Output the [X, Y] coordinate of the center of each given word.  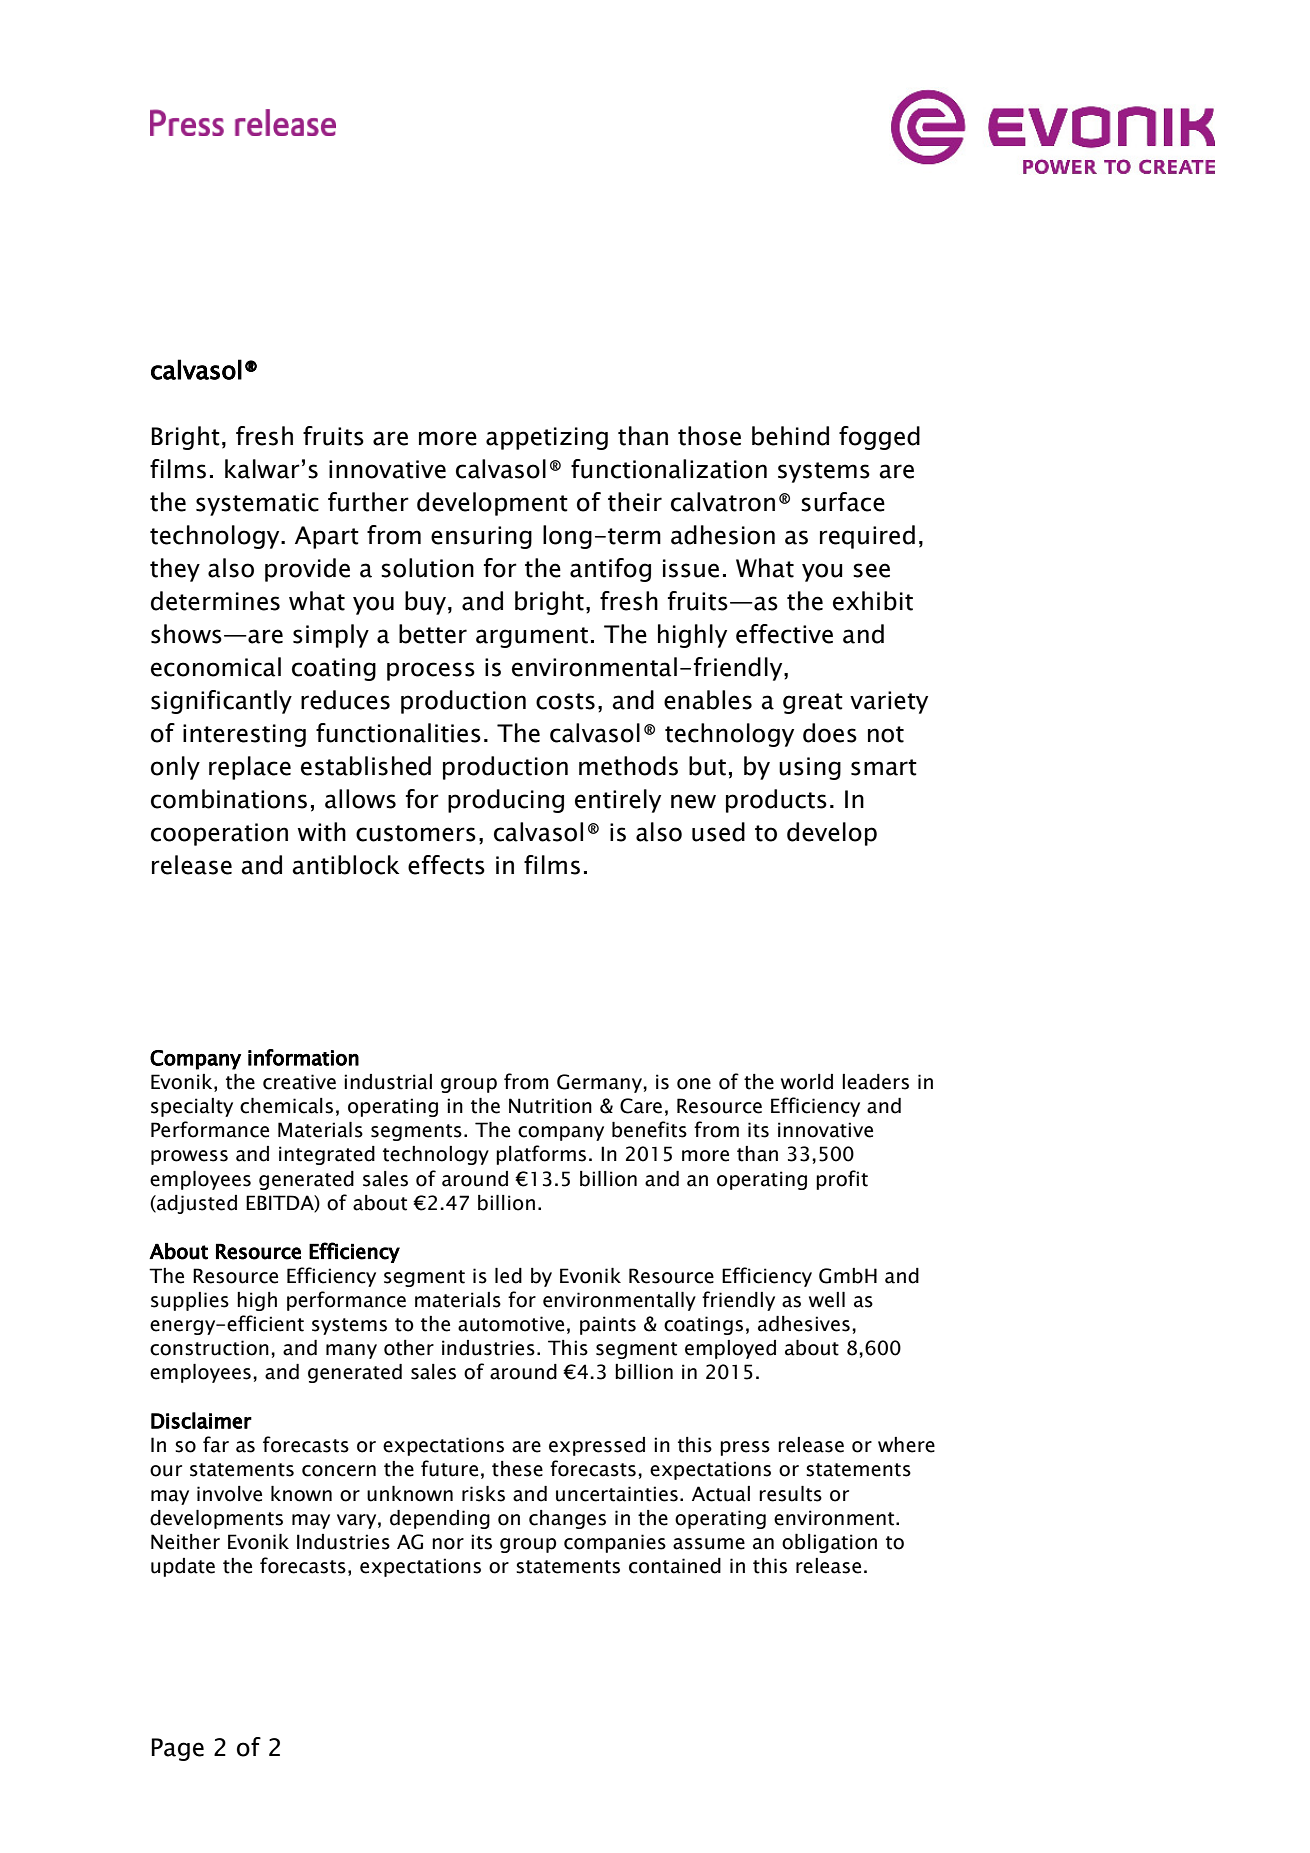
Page [177, 1749]
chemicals [286, 1106]
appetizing [547, 438]
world [807, 1082]
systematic [257, 504]
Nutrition [550, 1106]
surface [843, 502]
